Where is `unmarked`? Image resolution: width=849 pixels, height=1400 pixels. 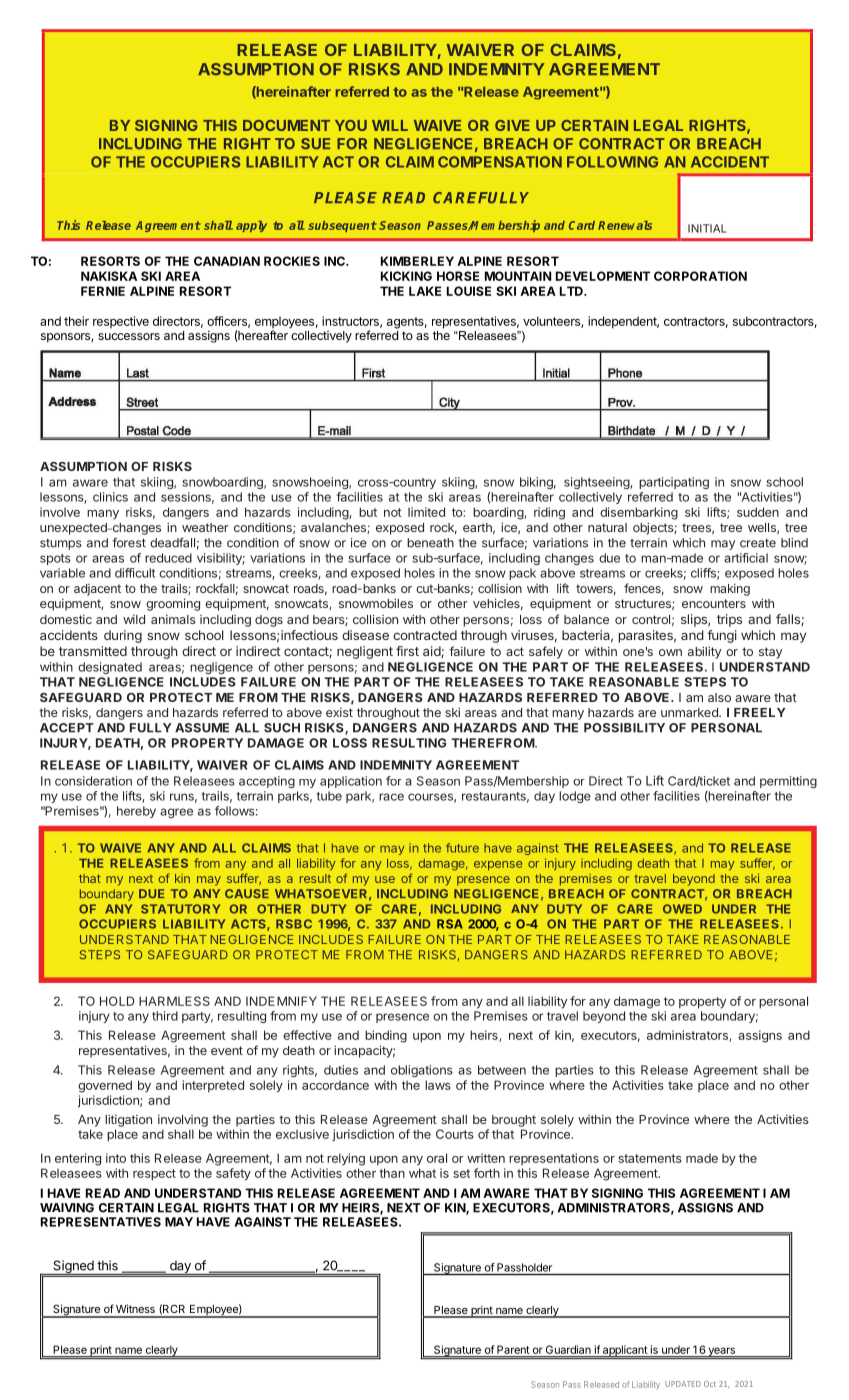
unmarked is located at coordinates (690, 712).
